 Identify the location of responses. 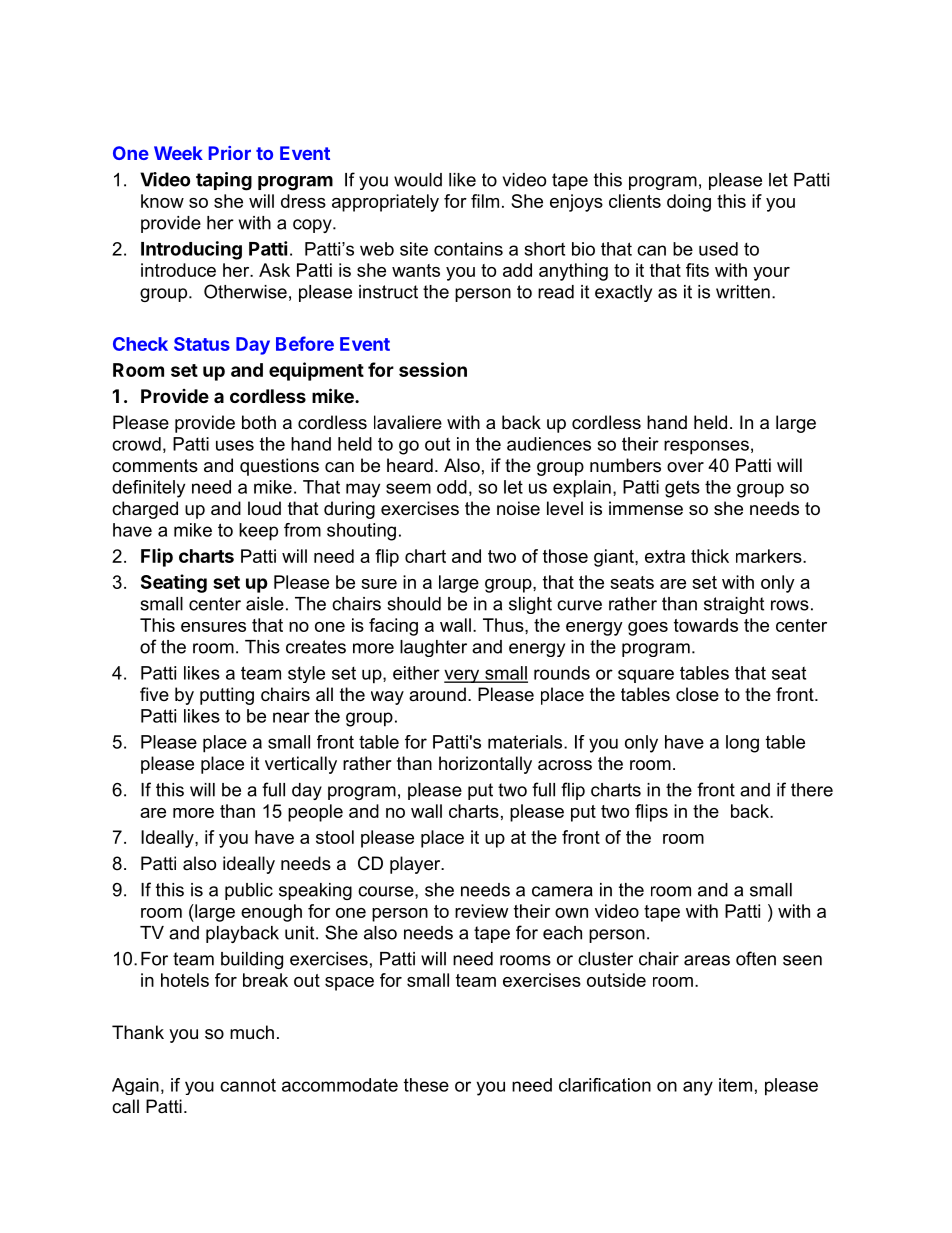
(706, 447).
